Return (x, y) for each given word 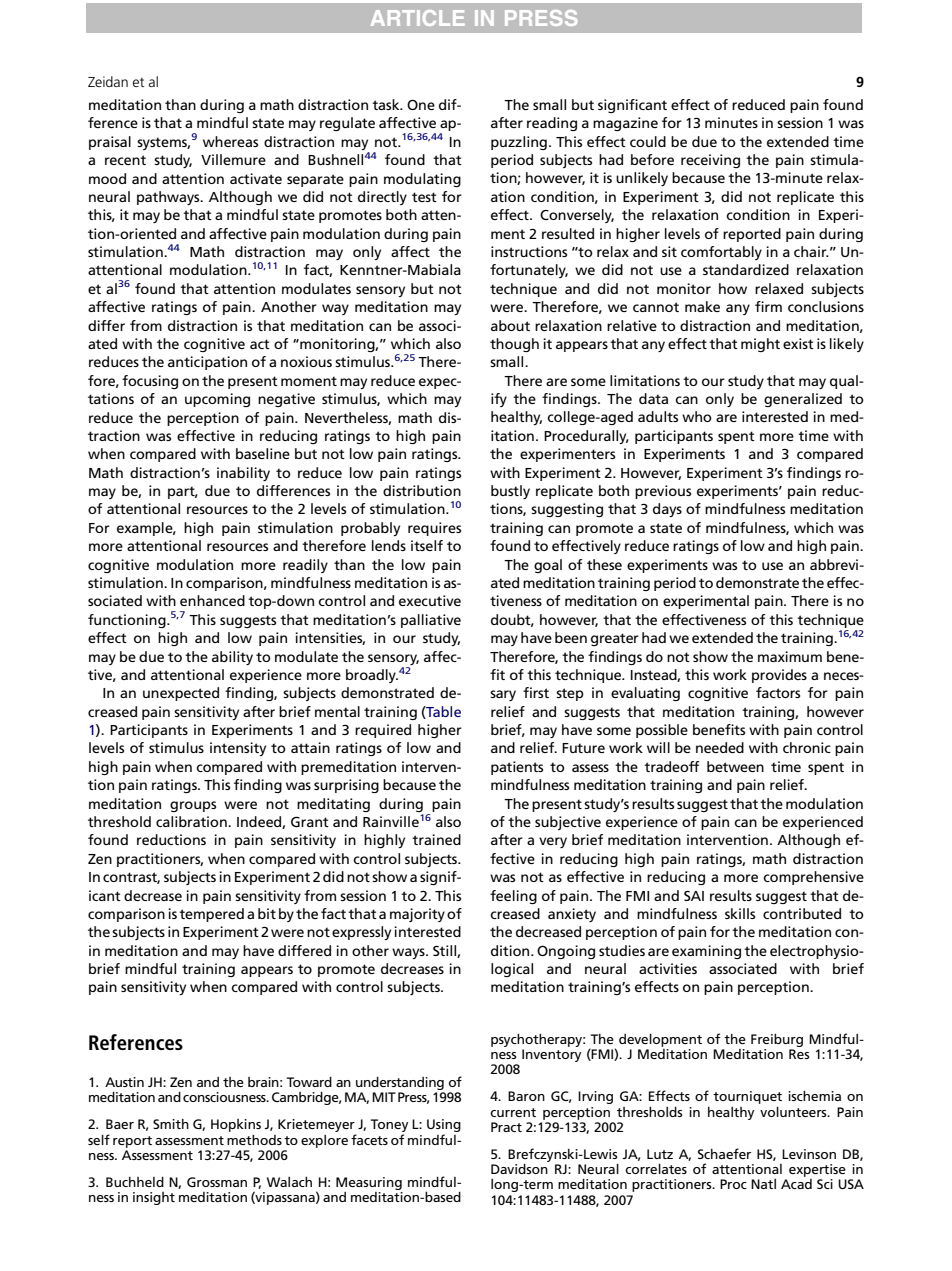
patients (517, 768)
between (735, 766)
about (510, 325)
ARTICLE (418, 18)
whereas (230, 141)
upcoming (217, 400)
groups (193, 806)
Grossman (217, 1182)
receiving (710, 161)
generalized (803, 400)
